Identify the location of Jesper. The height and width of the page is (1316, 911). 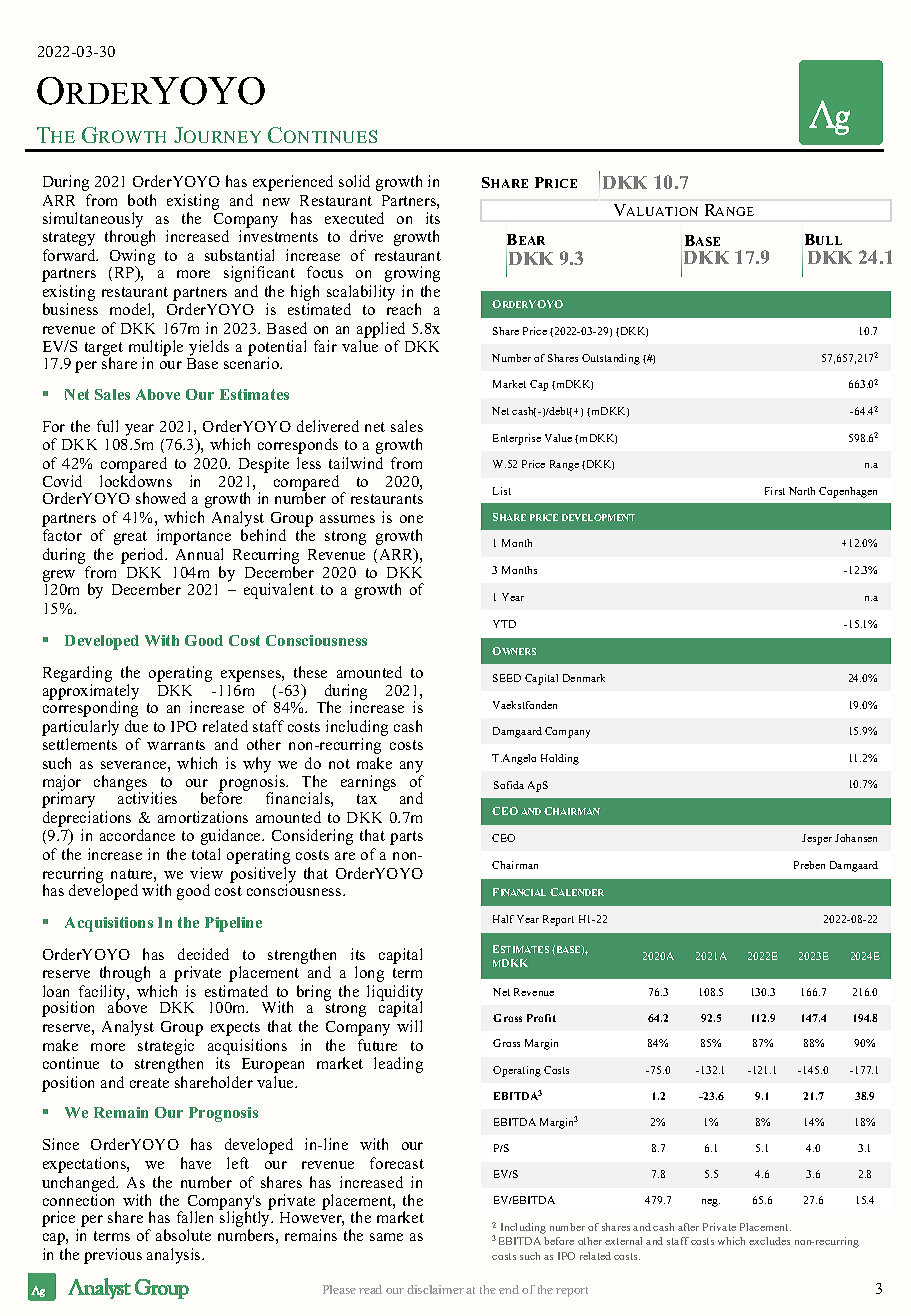
(817, 839).
